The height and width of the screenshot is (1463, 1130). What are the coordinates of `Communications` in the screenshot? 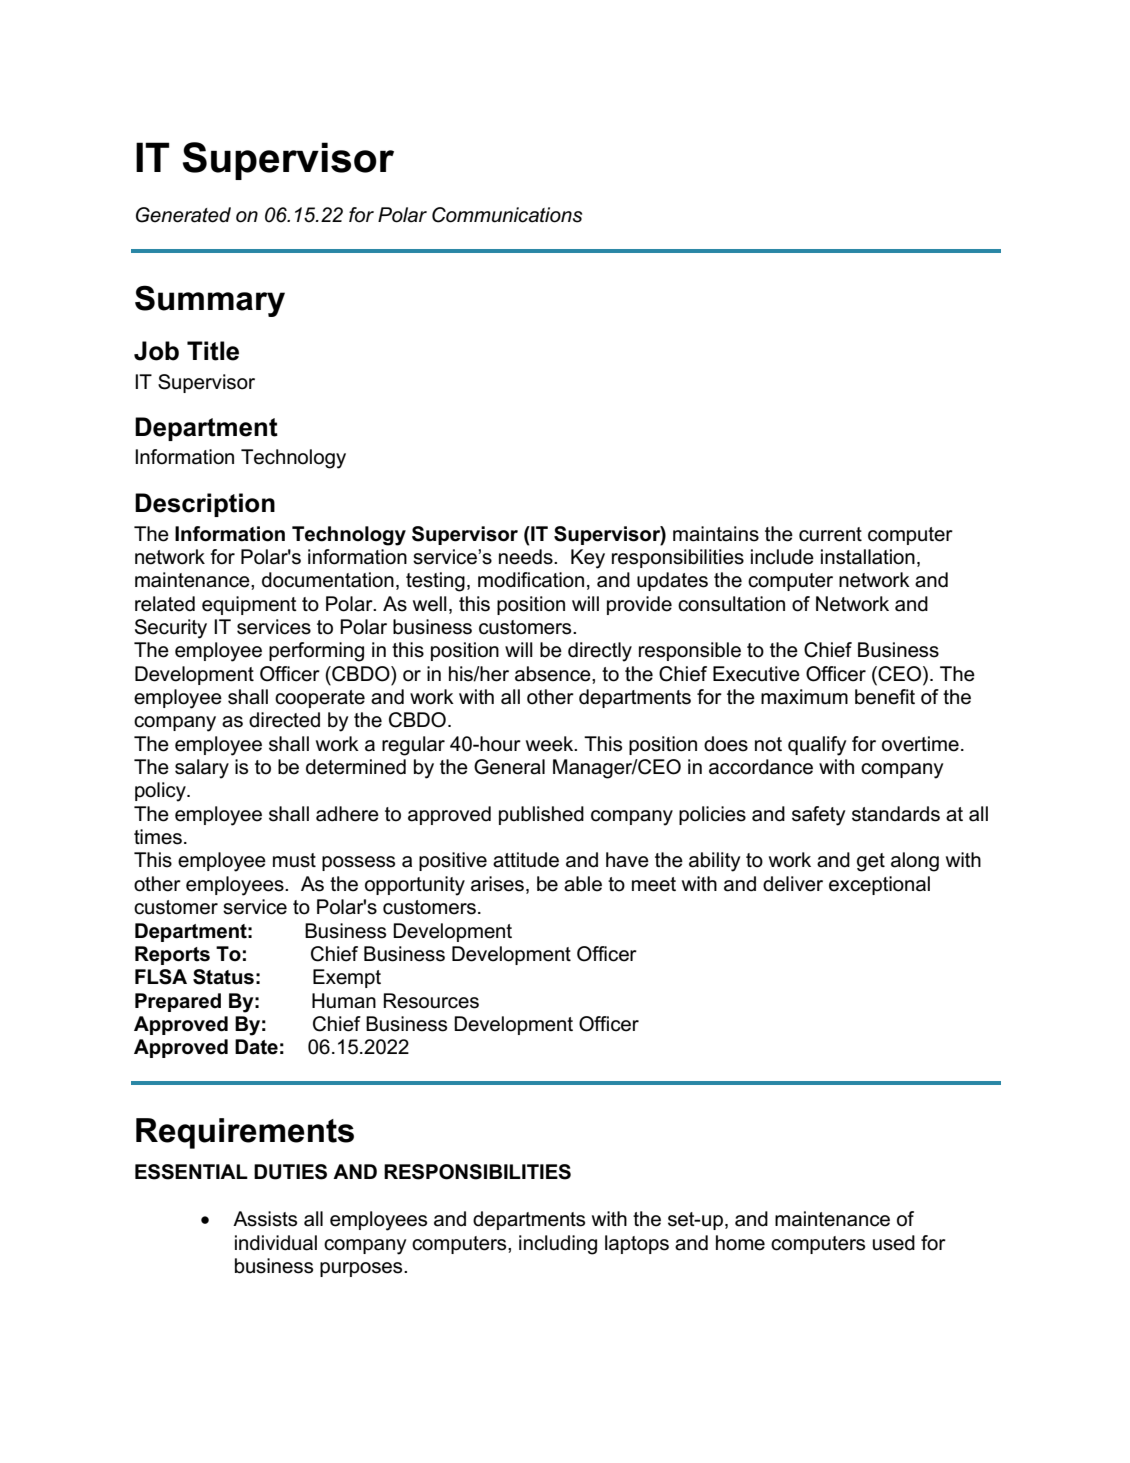 It's located at (507, 215).
